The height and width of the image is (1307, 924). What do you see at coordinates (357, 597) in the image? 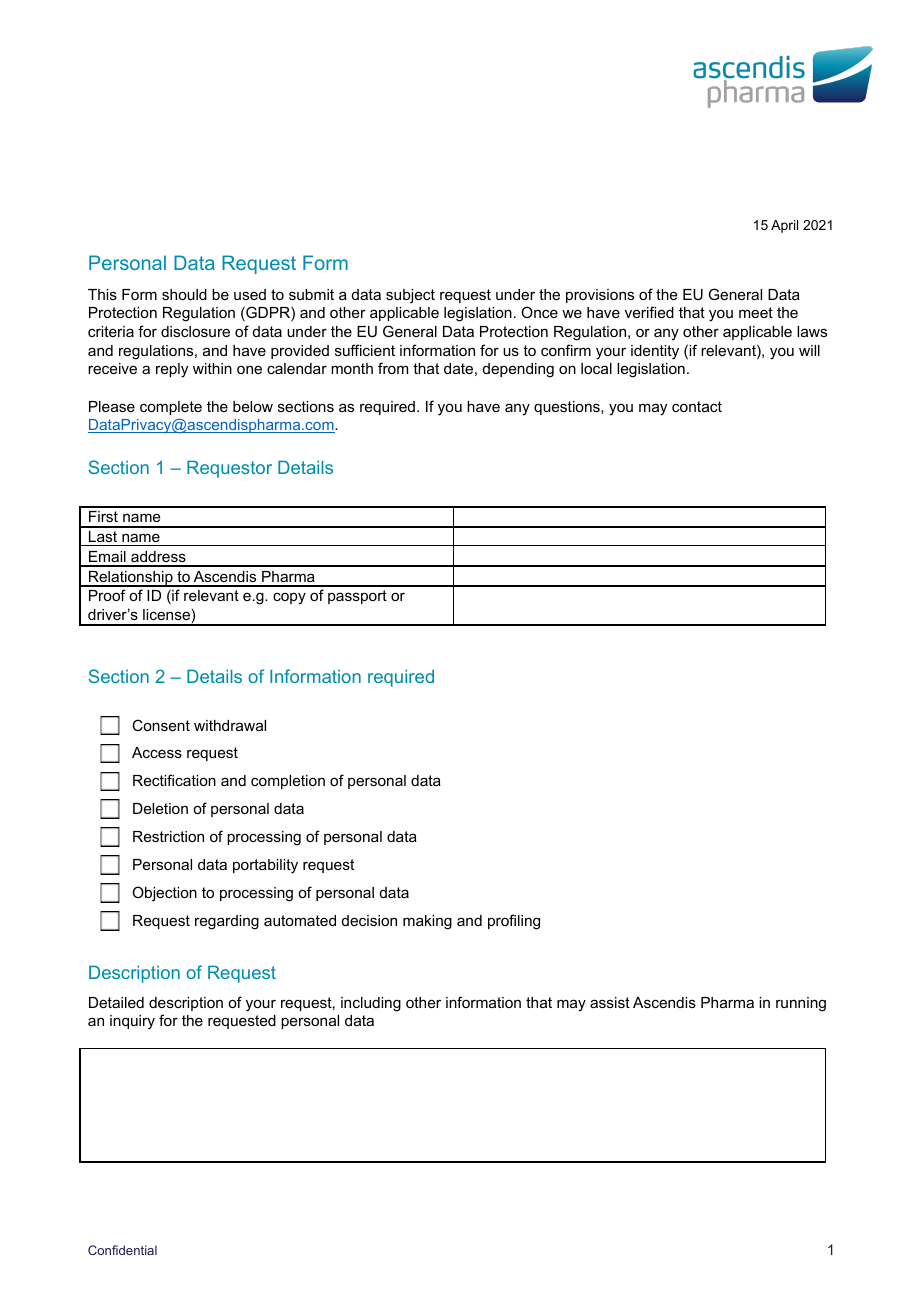
I see `passport` at bounding box center [357, 597].
